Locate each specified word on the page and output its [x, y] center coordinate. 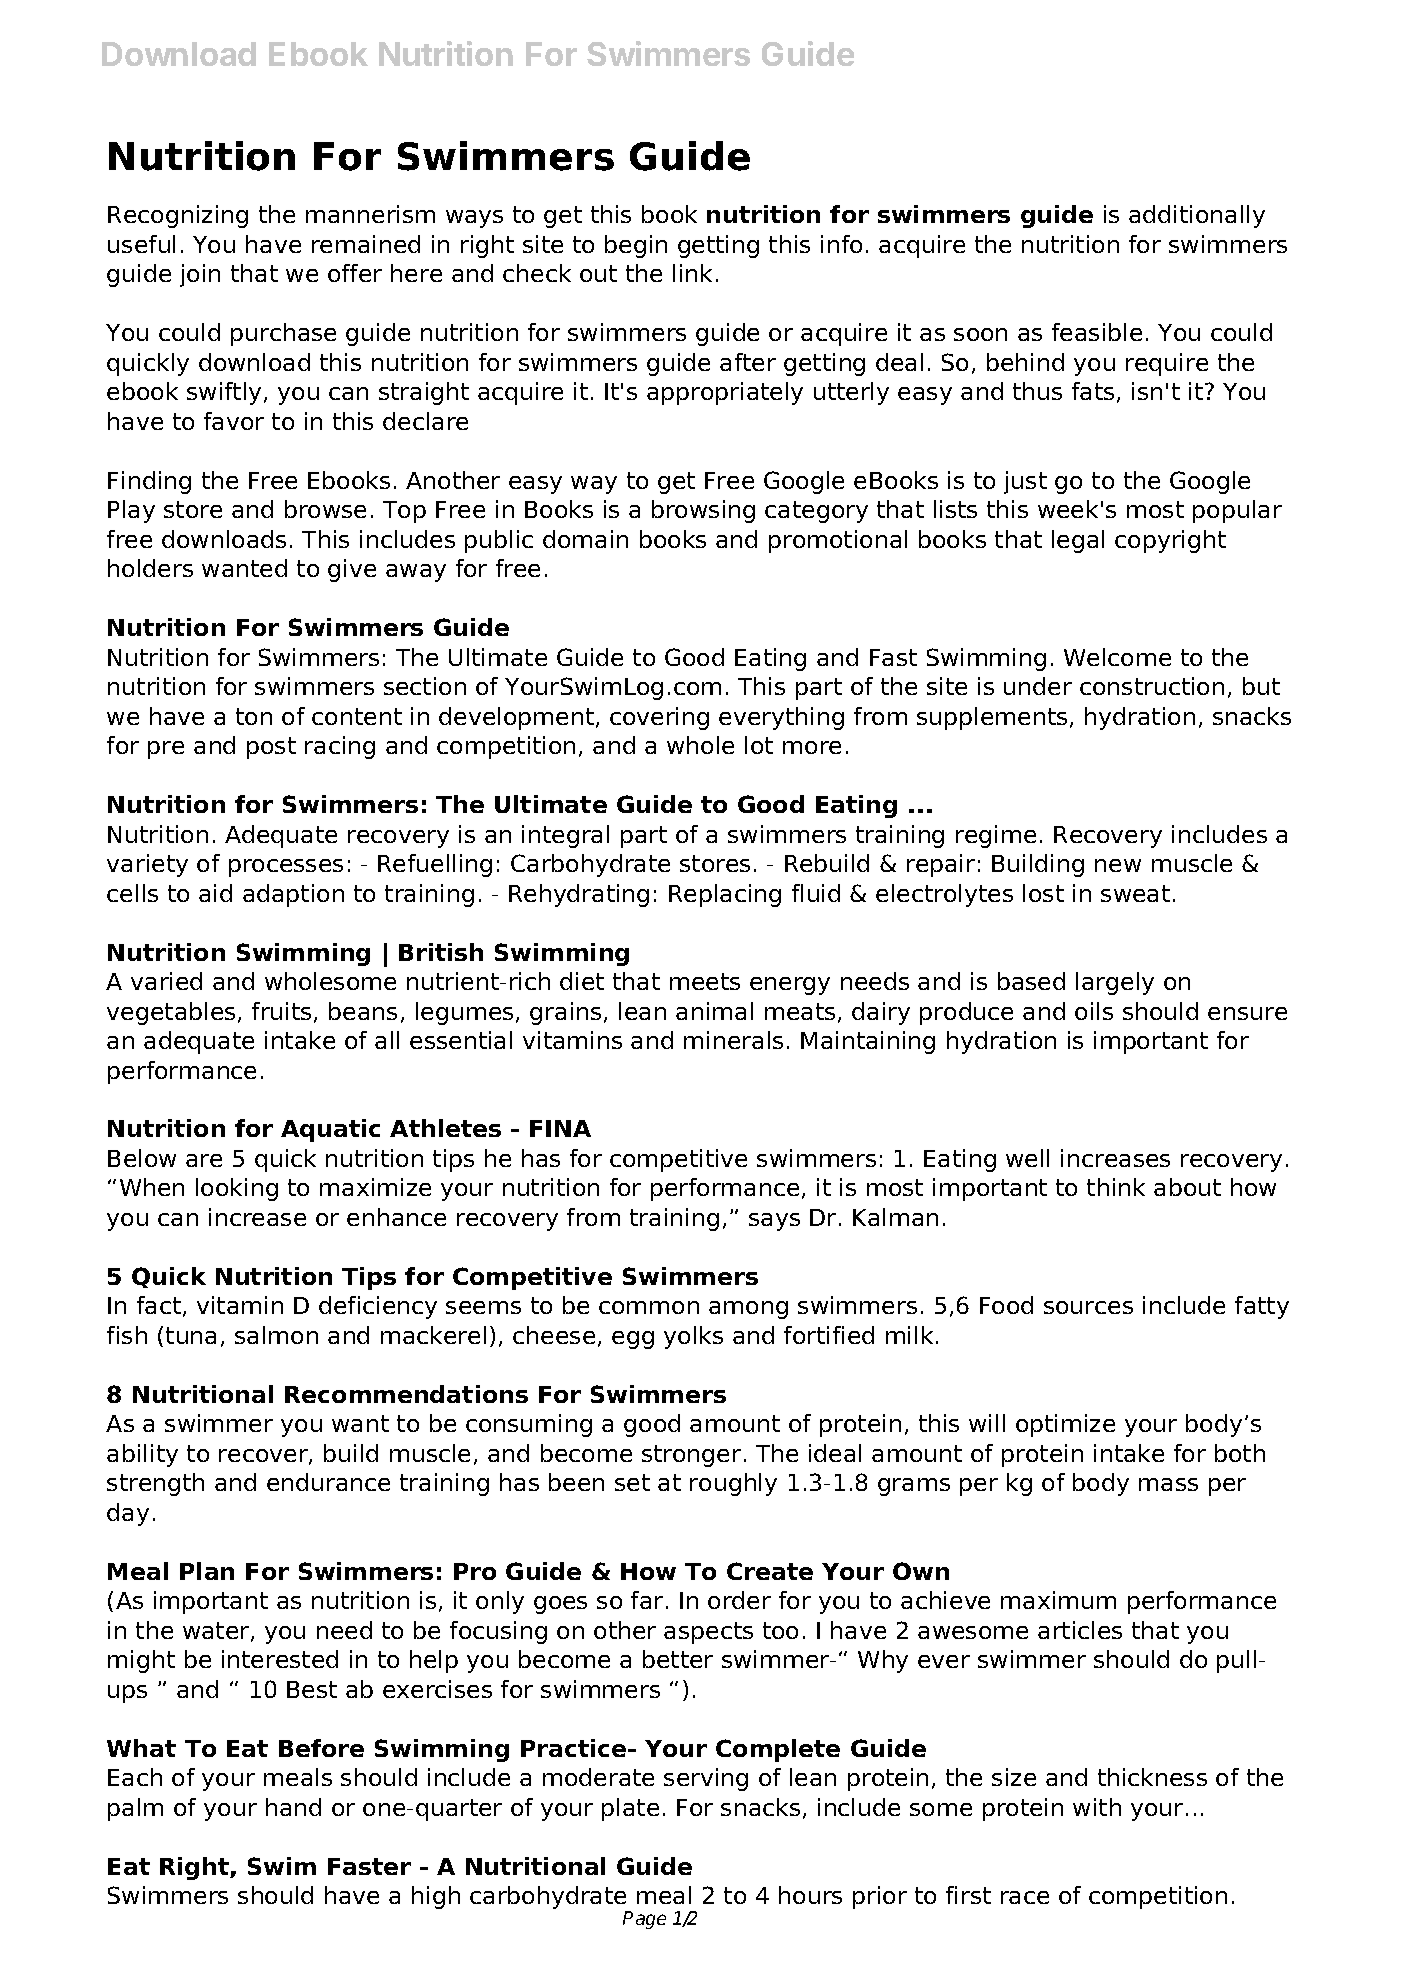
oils [1094, 1011]
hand [293, 1807]
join [200, 275]
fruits [281, 1011]
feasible [1097, 332]
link [692, 273]
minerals [733, 1040]
